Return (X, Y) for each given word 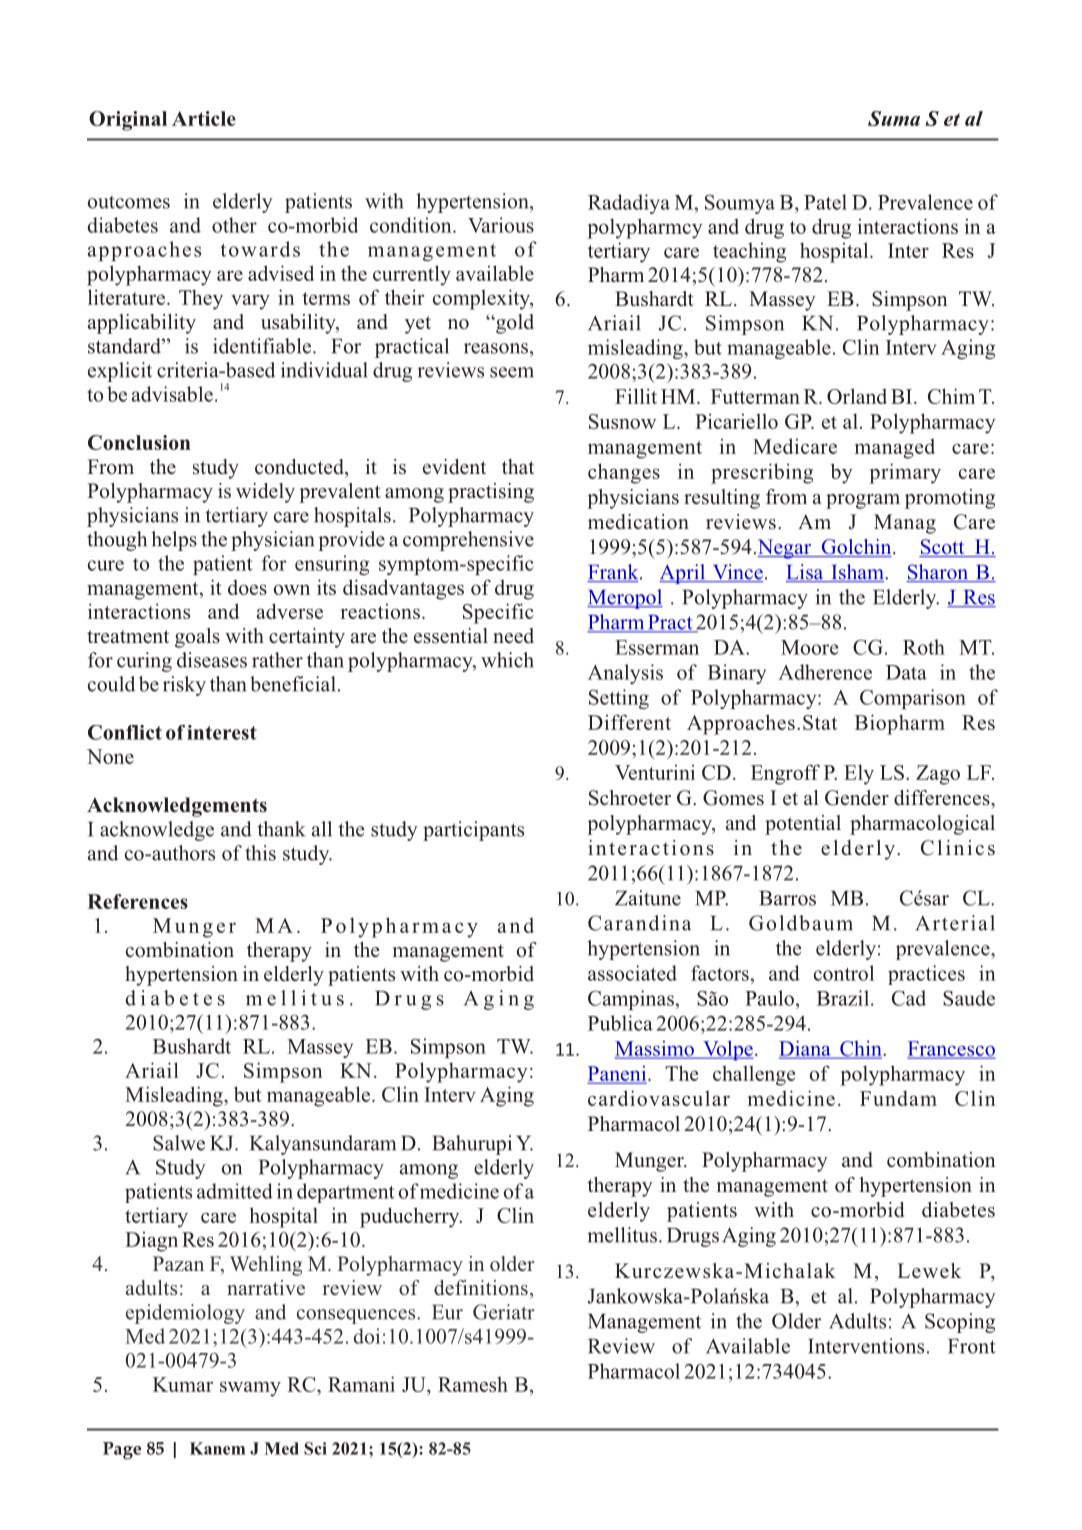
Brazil (844, 998)
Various (501, 225)
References (137, 901)
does (247, 587)
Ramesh (473, 1384)
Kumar (183, 1384)
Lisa (806, 573)
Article (204, 118)
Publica (620, 1023)
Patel (825, 202)
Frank (614, 573)
